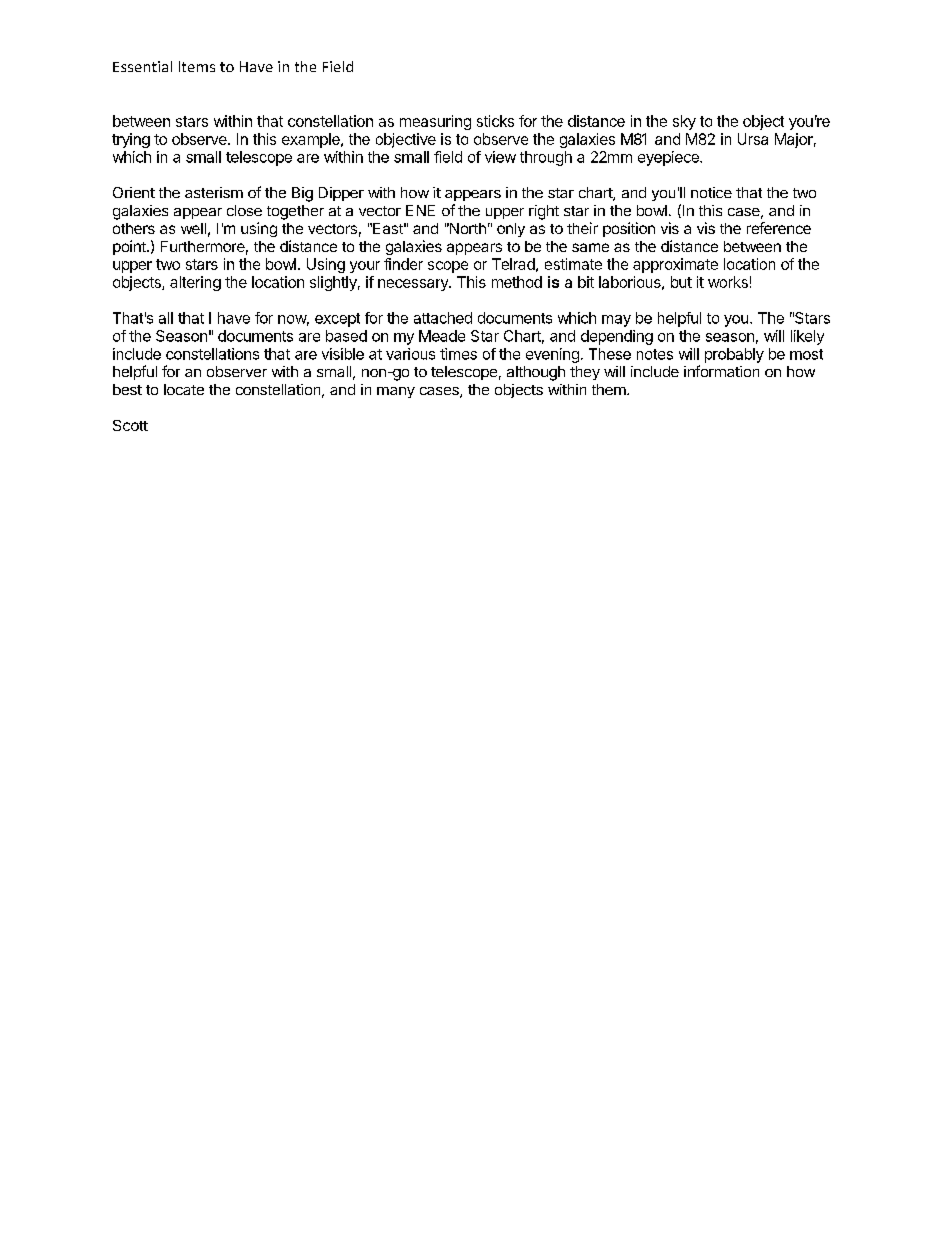 The image size is (952, 1233). Describe the element at coordinates (244, 210) in the screenshot. I see `close` at that location.
